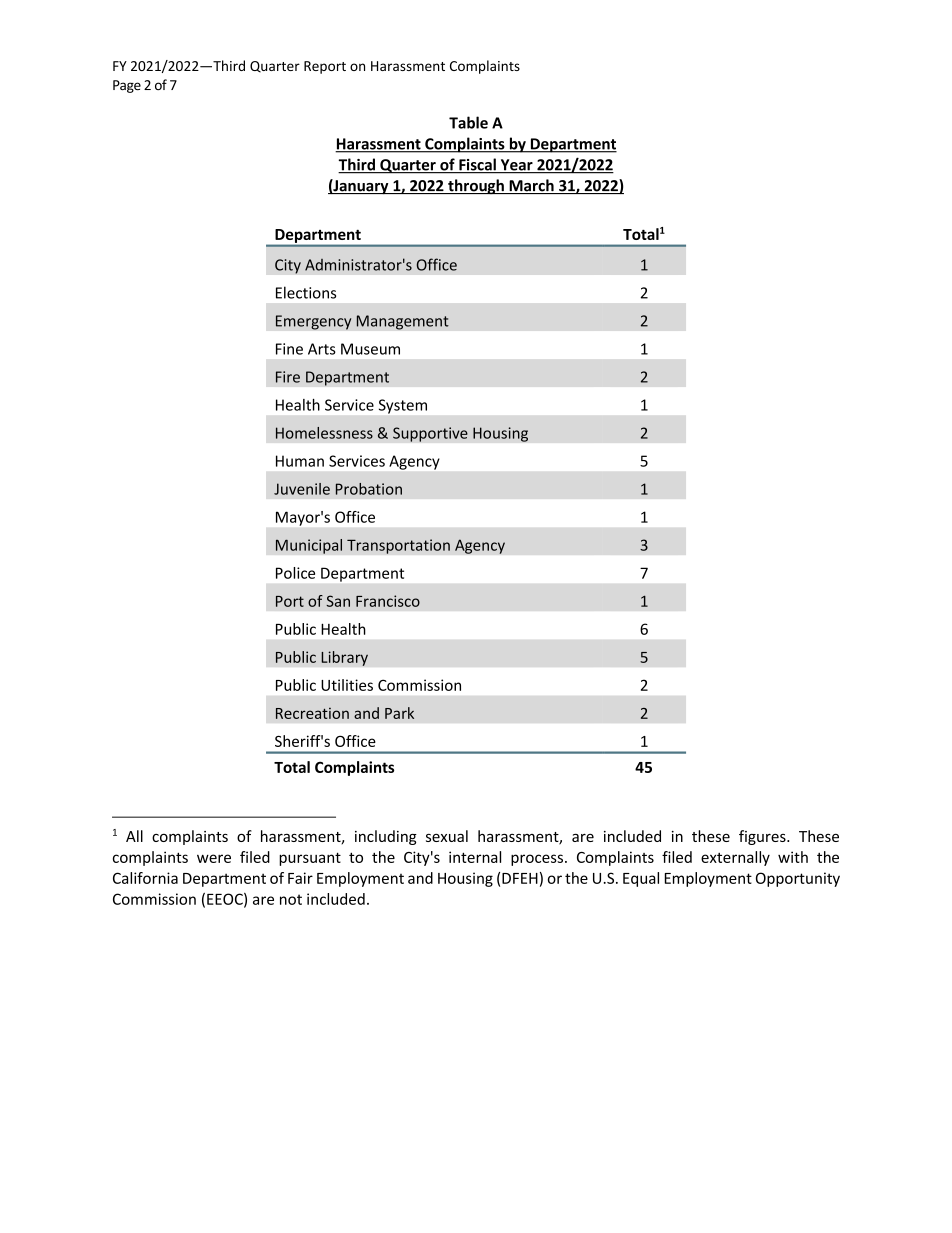 The width and height of the screenshot is (952, 1233). I want to click on Table, so click(468, 122).
